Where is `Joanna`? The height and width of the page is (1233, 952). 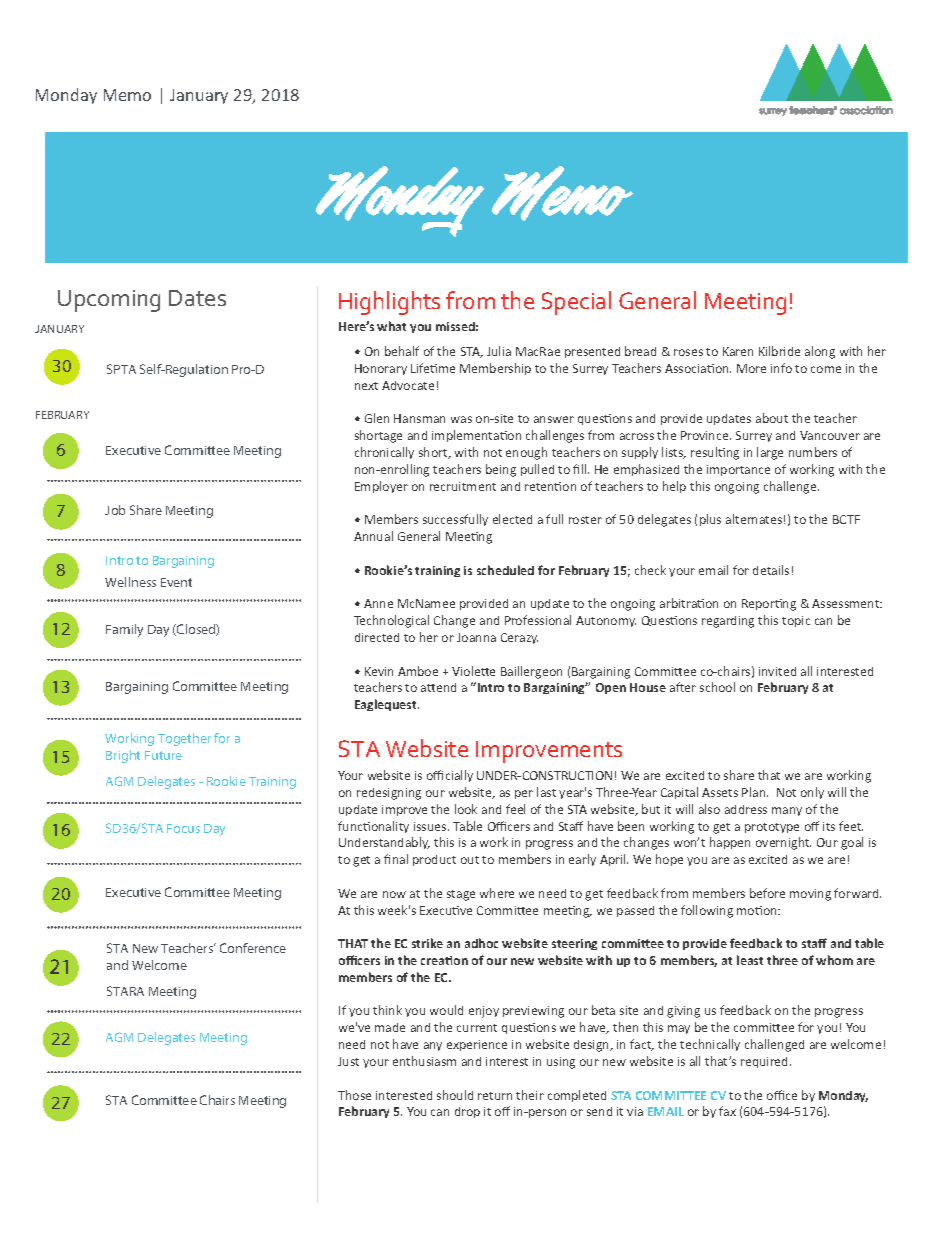
Joanna is located at coordinates (476, 637).
